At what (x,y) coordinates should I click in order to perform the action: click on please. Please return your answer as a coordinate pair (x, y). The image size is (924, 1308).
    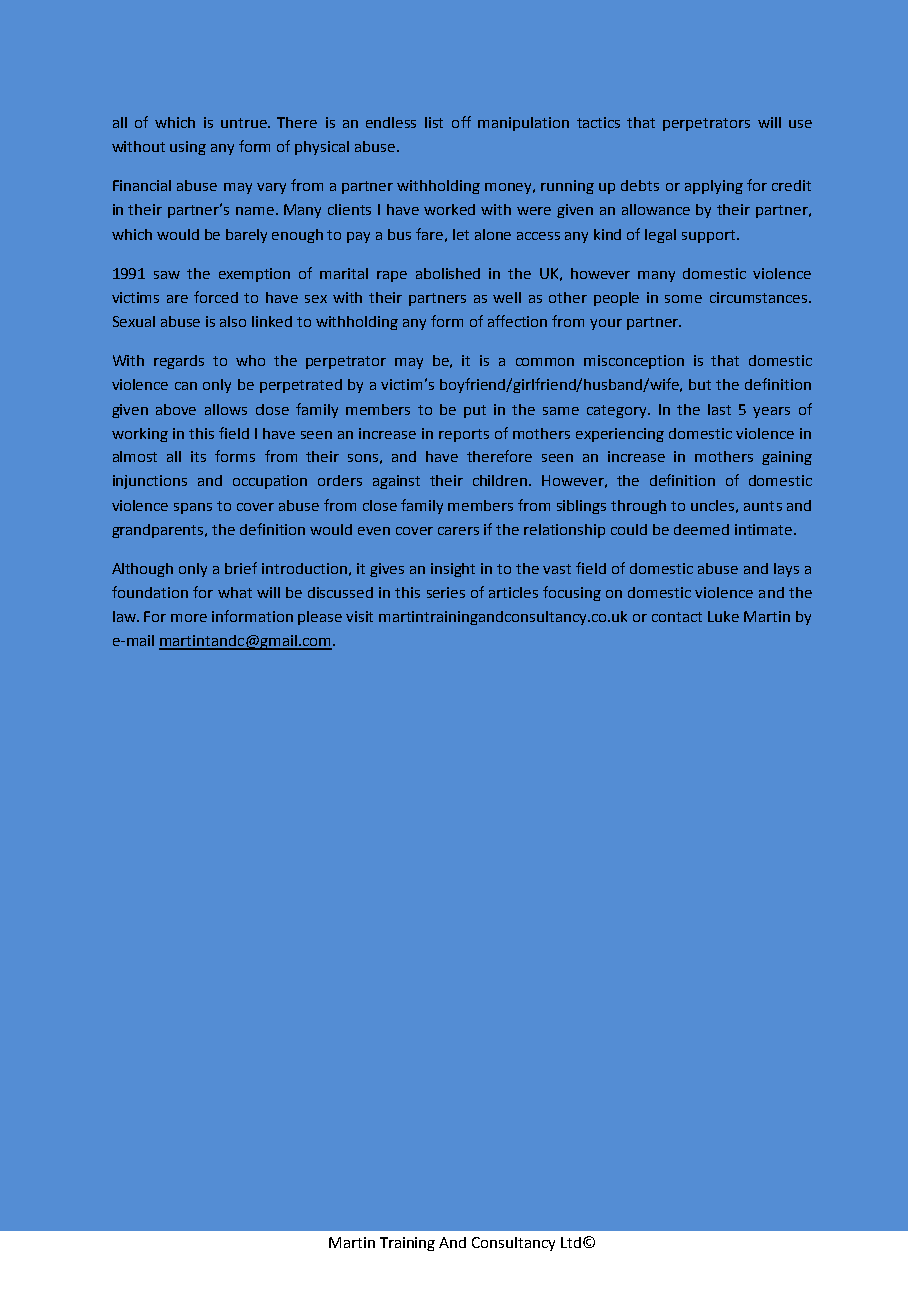
    Looking at the image, I should click on (320, 618).
